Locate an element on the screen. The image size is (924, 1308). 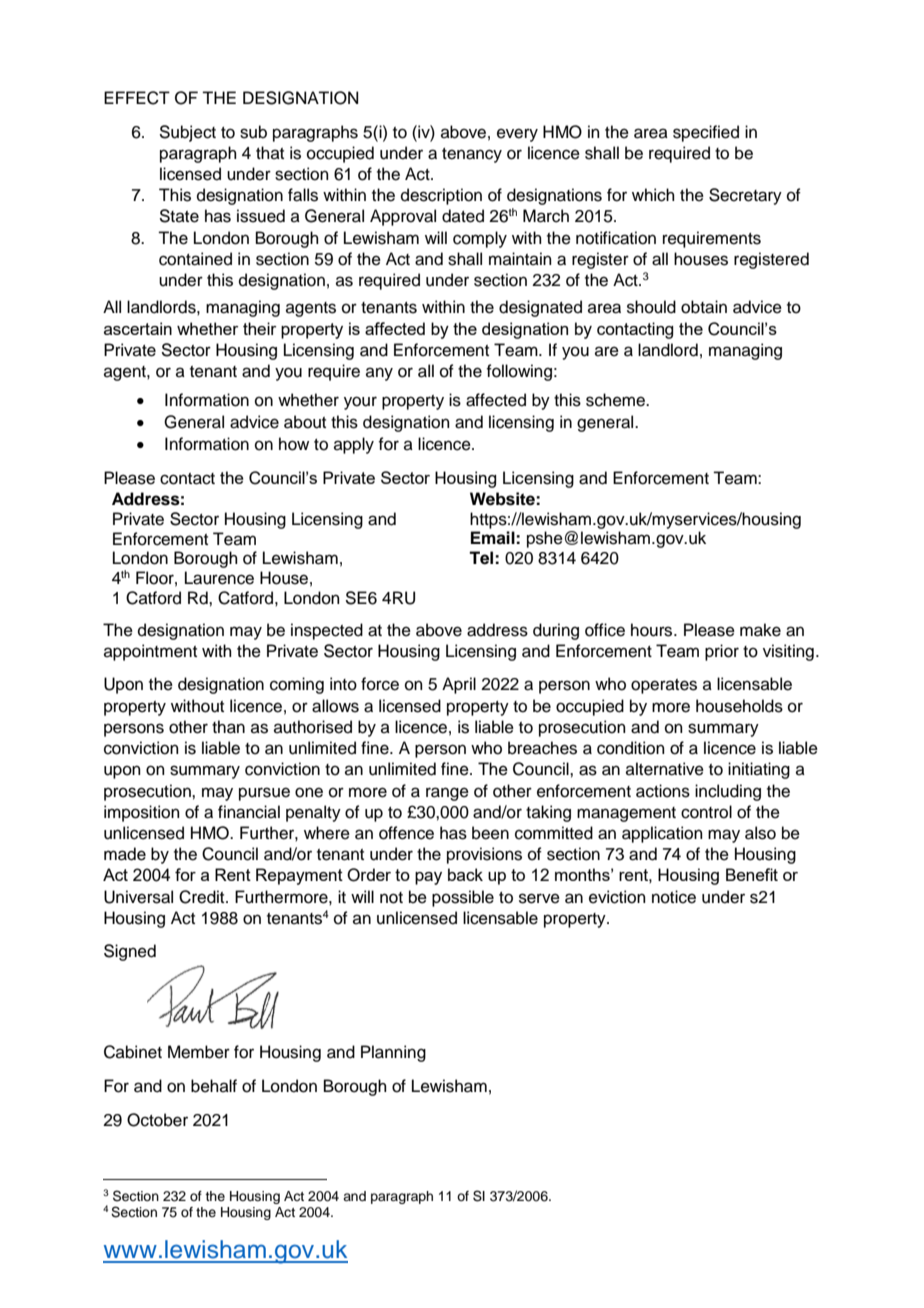
tenancy is located at coordinates (472, 155).
